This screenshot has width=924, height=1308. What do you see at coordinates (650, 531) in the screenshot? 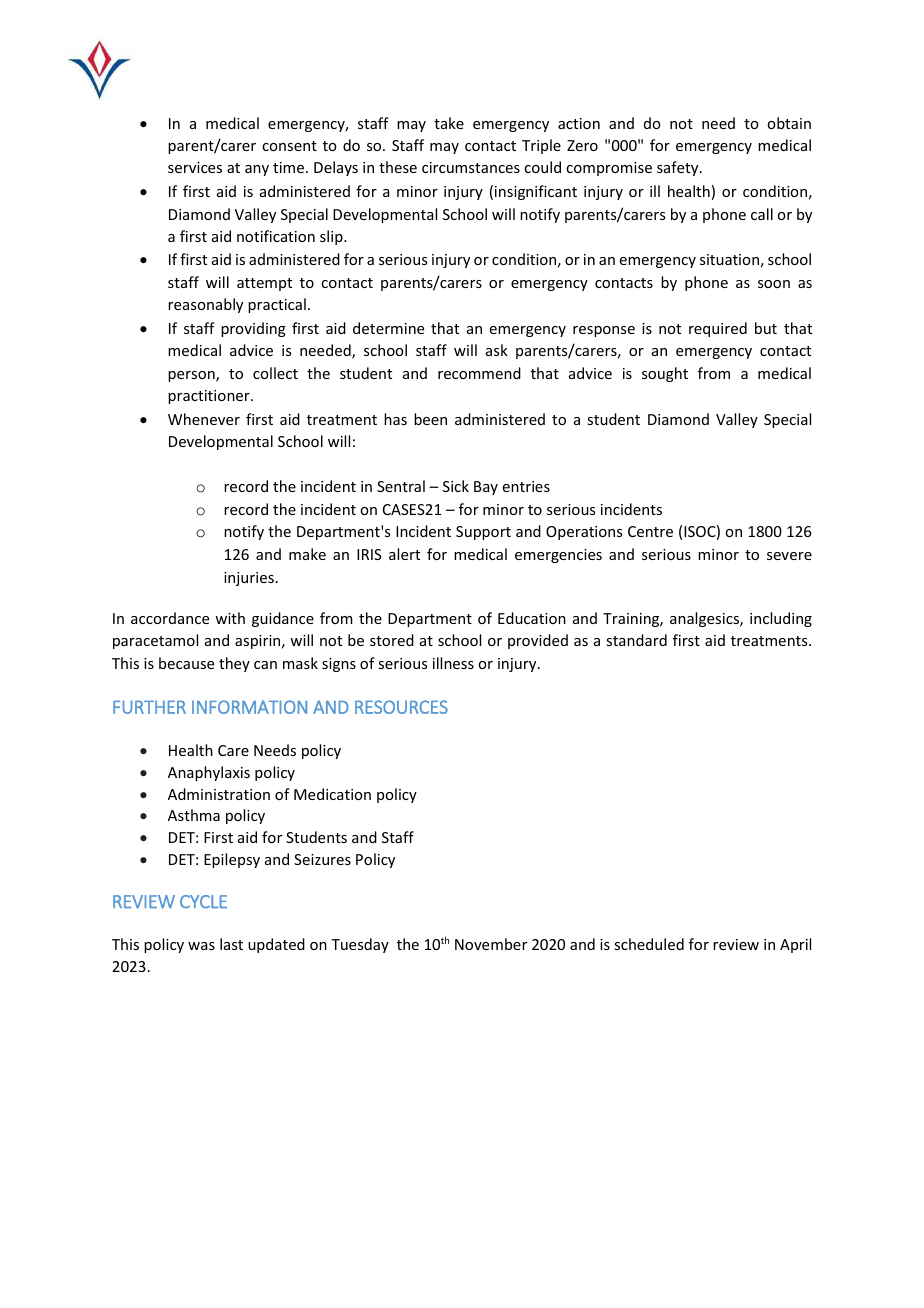
I see `Centre` at bounding box center [650, 531].
